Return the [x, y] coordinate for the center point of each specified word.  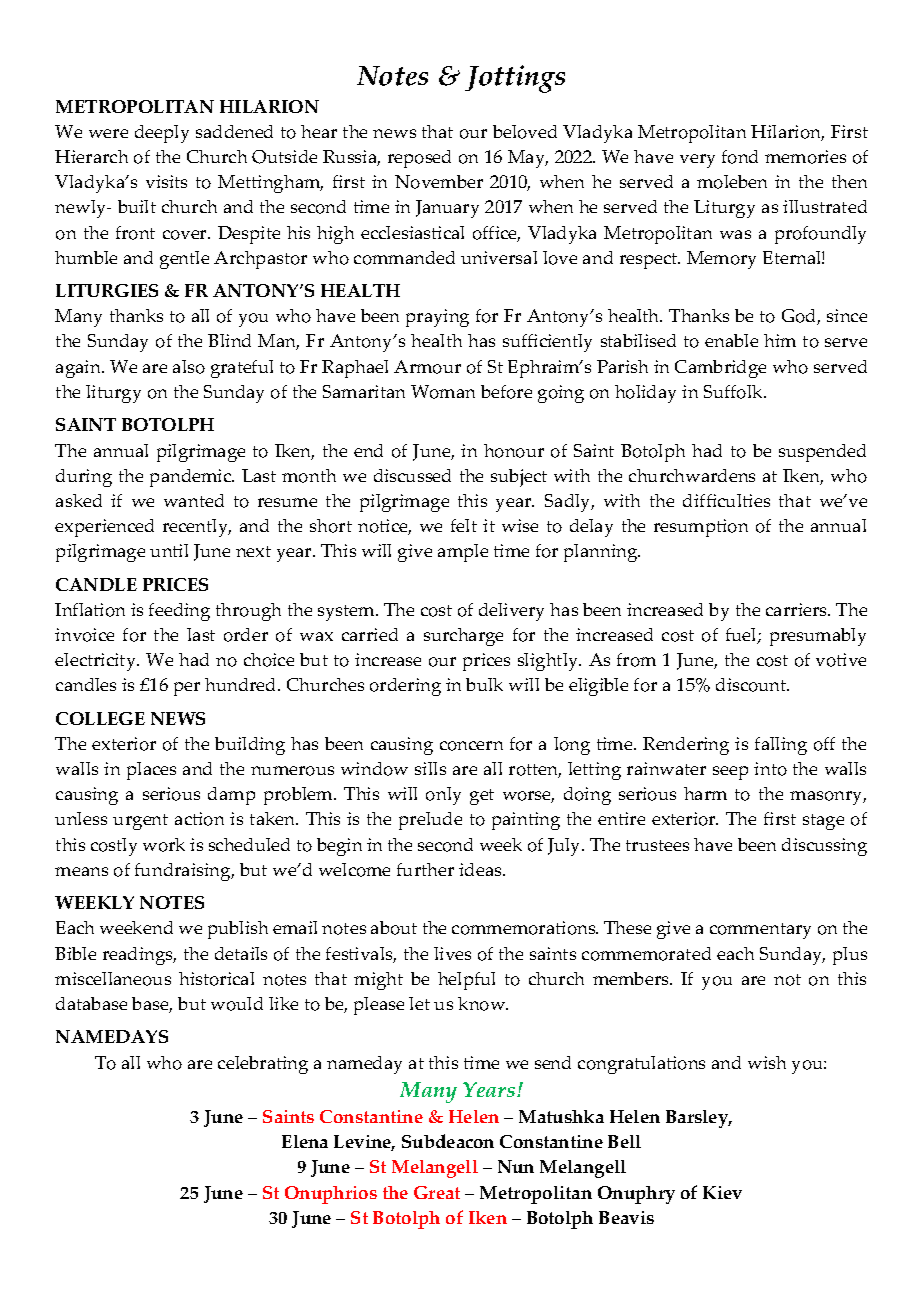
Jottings [515, 79]
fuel [742, 636]
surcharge [463, 637]
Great [437, 1192]
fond [740, 157]
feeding [179, 612]
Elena [305, 1141]
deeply [162, 134]
